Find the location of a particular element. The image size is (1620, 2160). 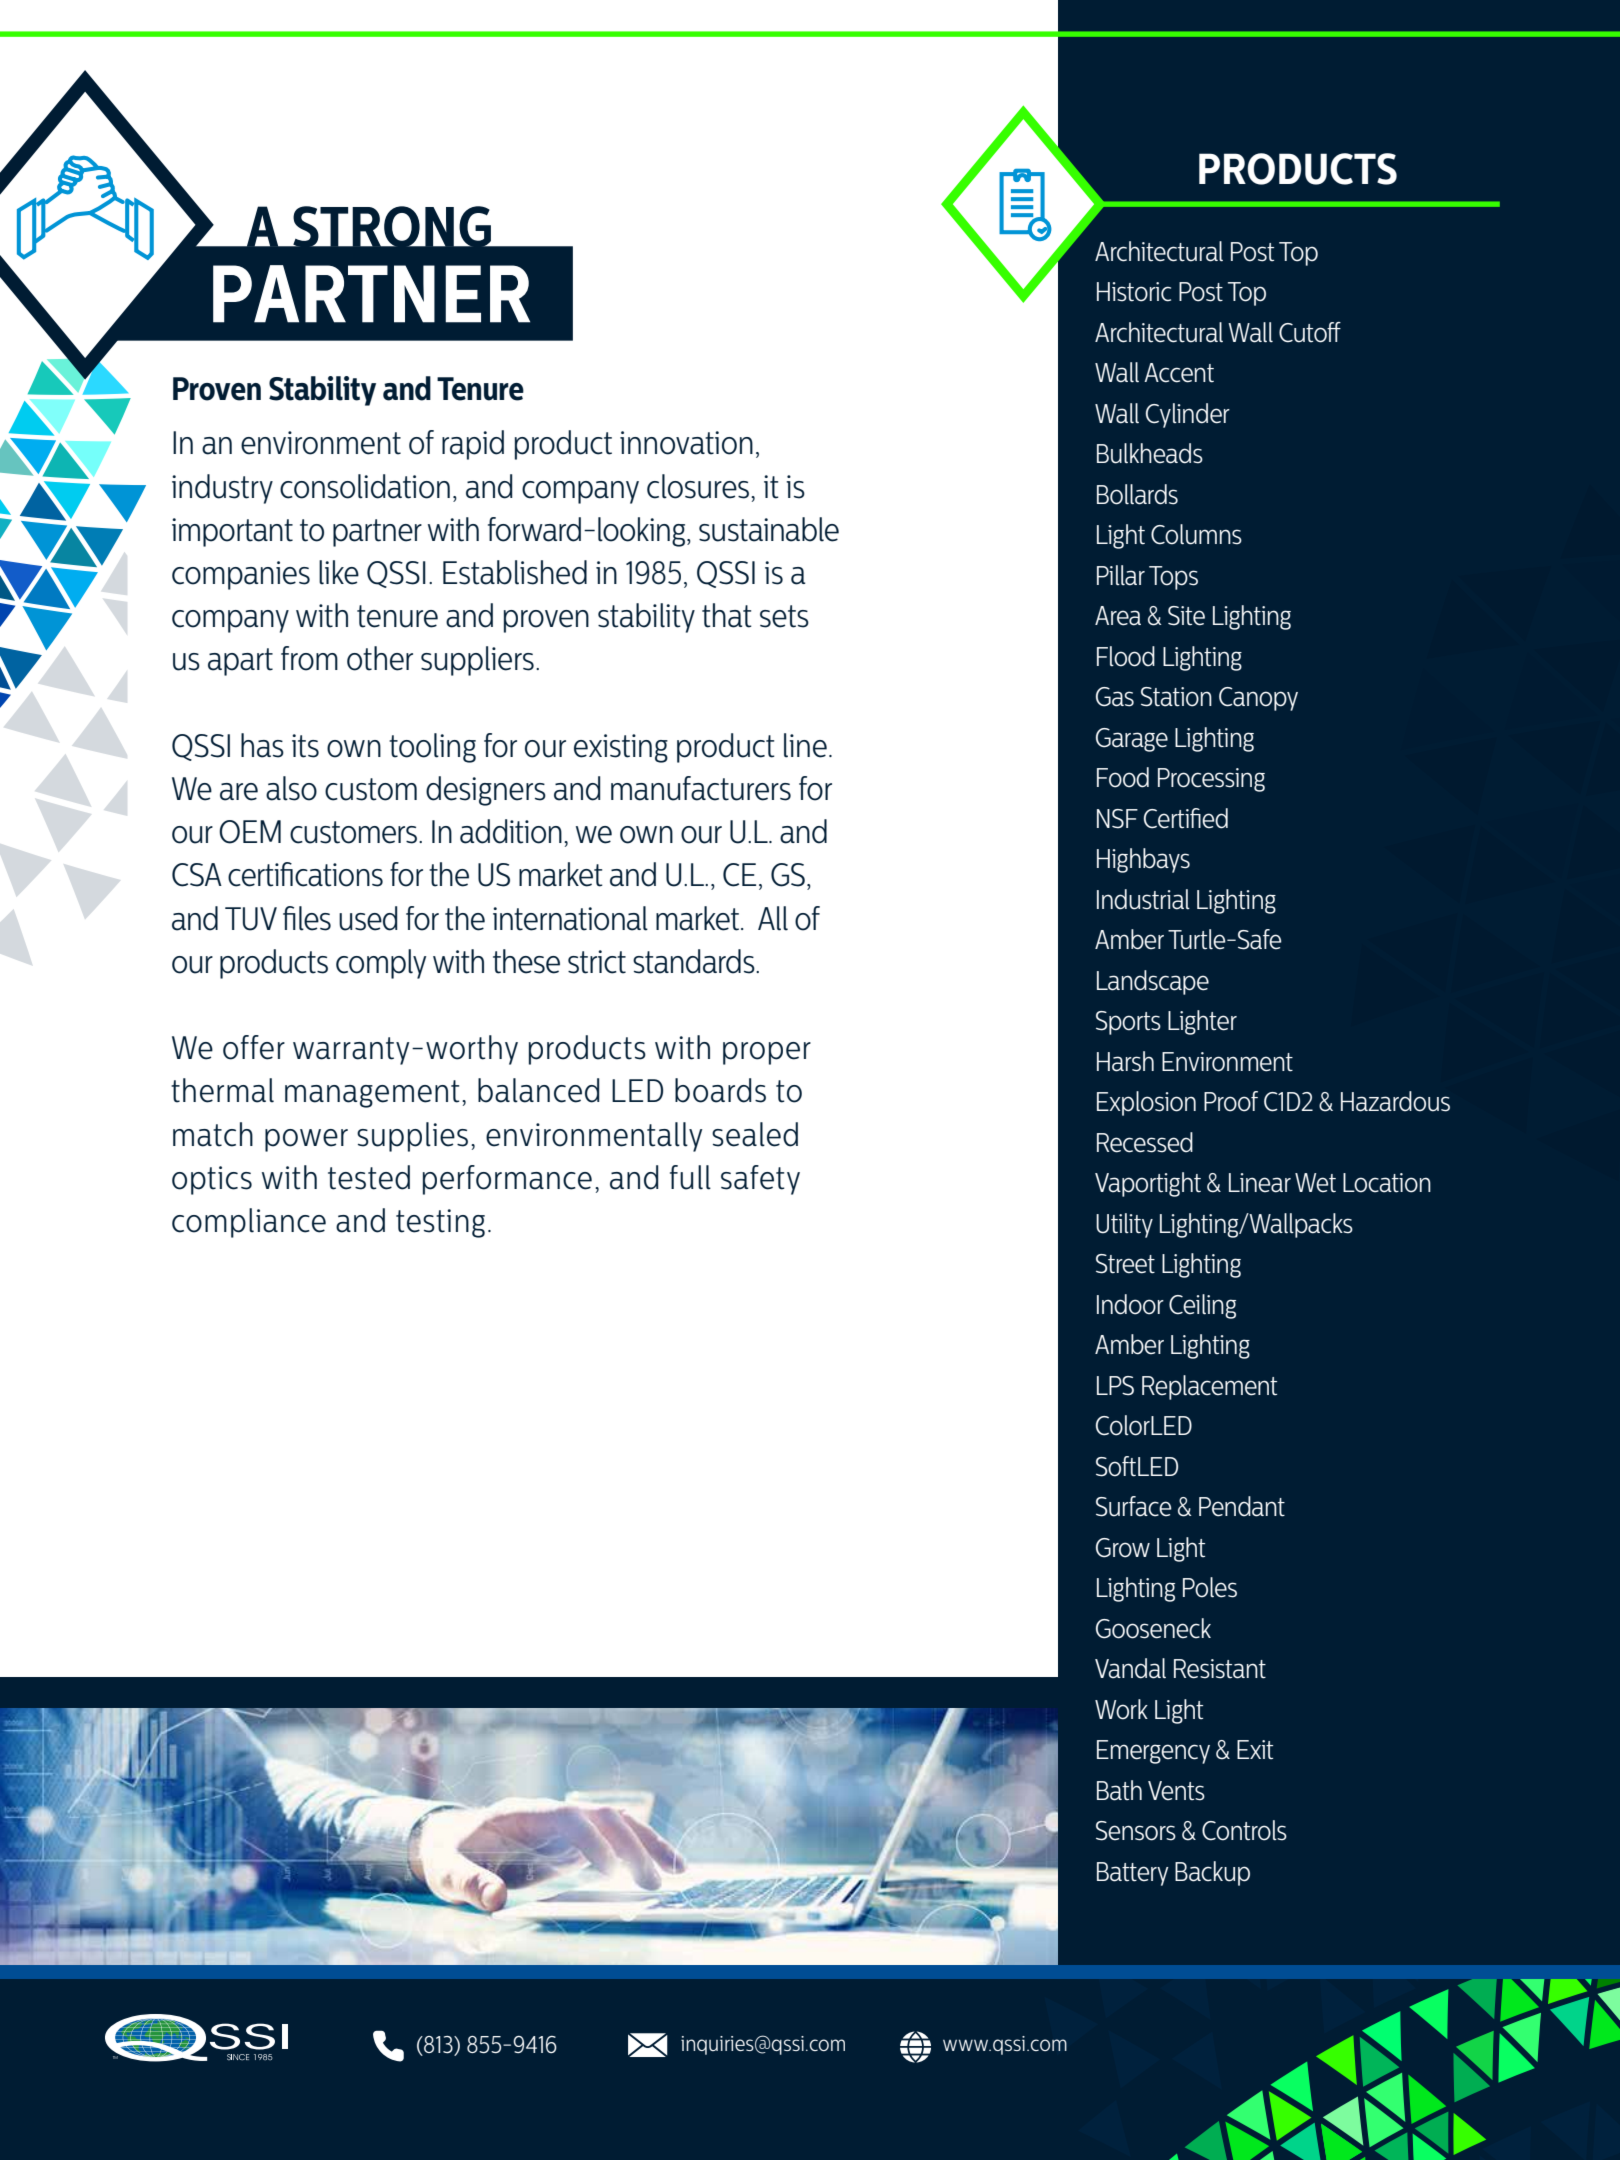

Ceiling is located at coordinates (1202, 1306).
